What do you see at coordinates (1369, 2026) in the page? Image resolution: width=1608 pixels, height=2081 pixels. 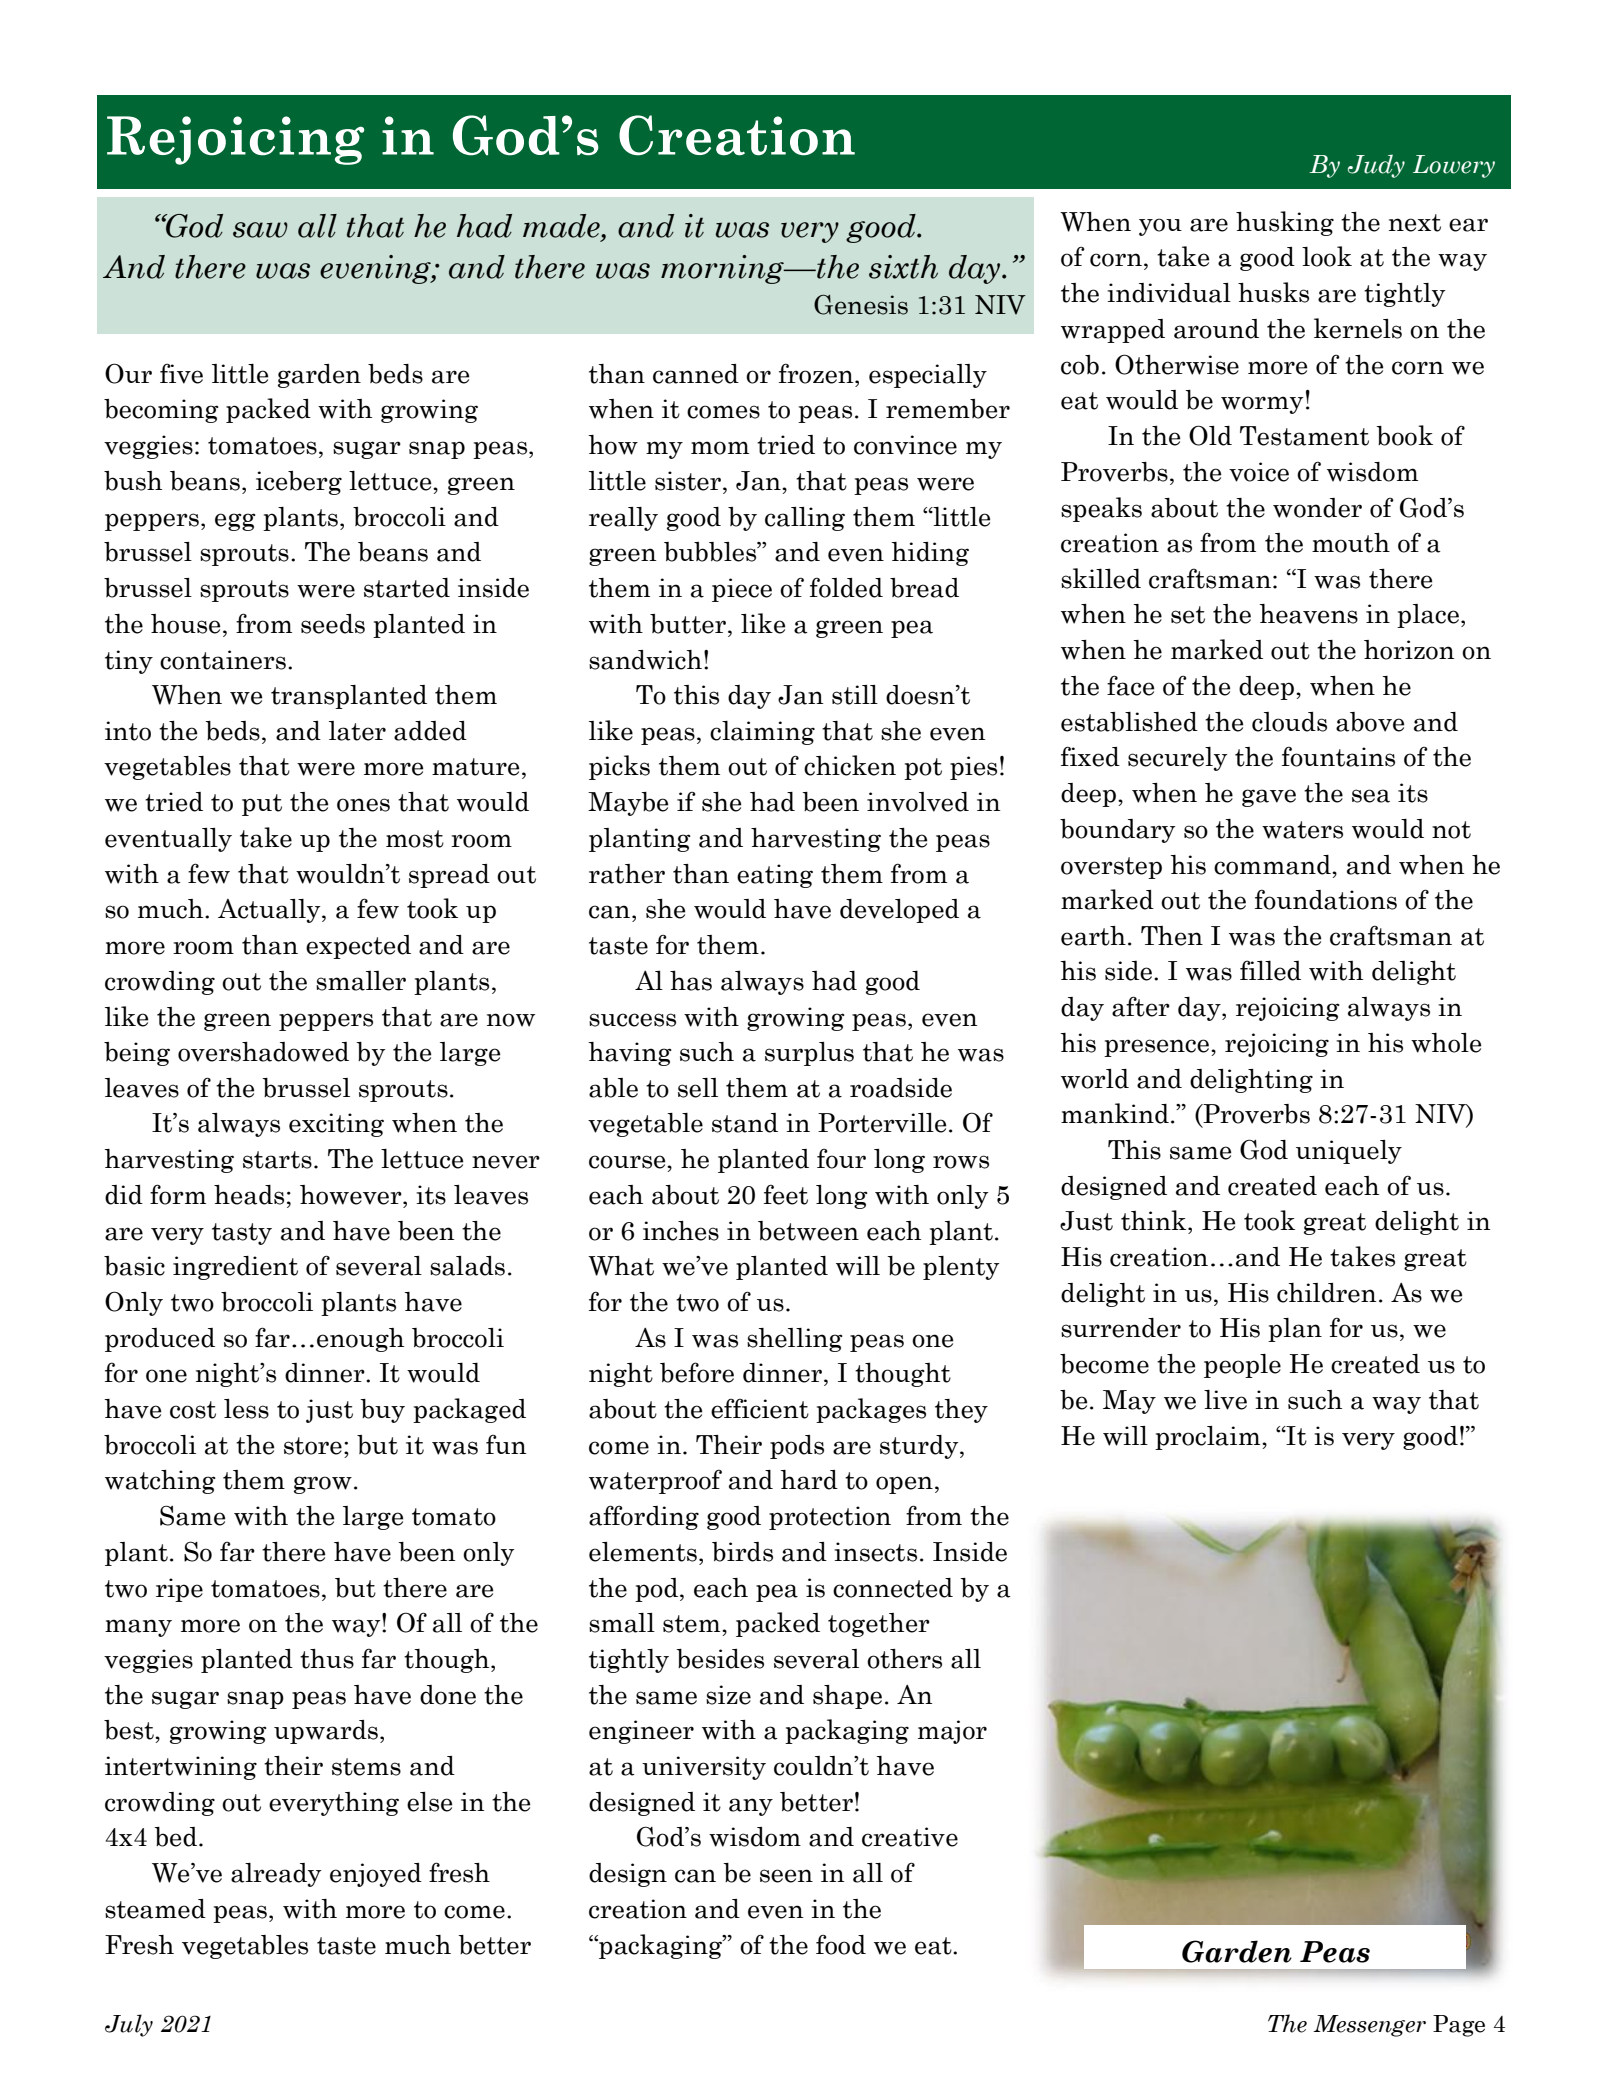 I see `Messenger` at bounding box center [1369, 2026].
